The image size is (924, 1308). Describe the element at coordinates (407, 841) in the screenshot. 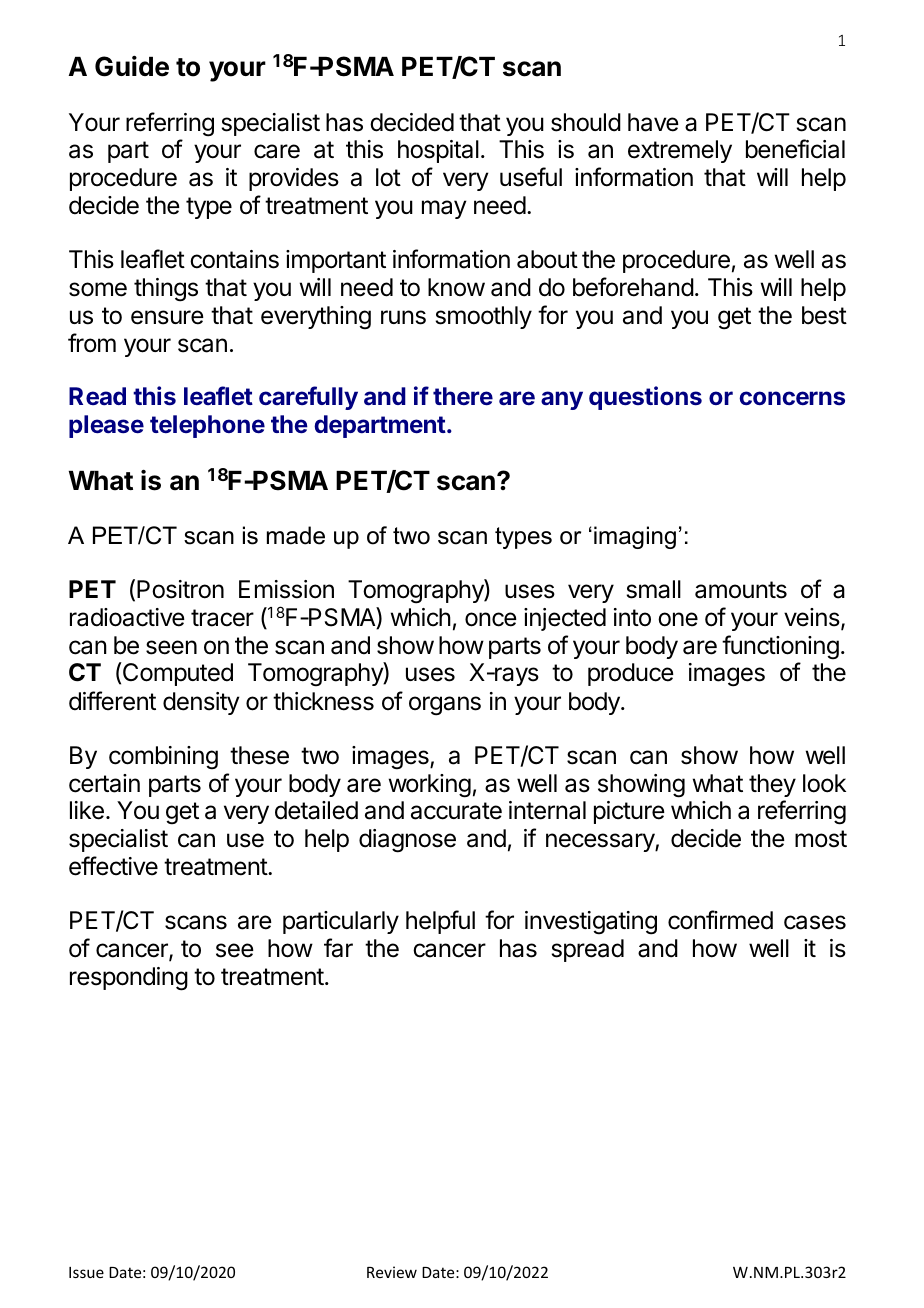

I see `diagnose` at that location.
